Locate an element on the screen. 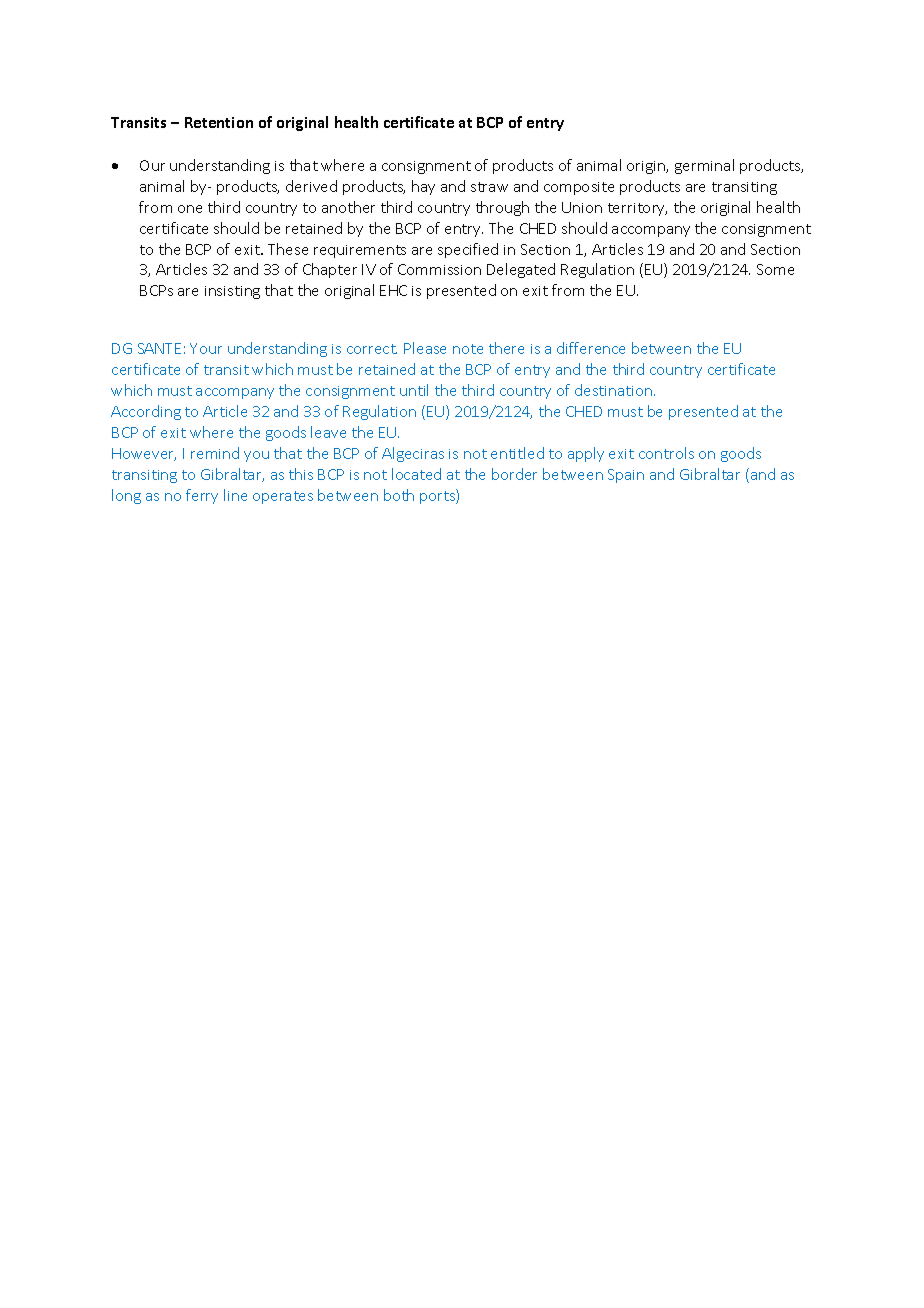  Spain is located at coordinates (626, 476).
